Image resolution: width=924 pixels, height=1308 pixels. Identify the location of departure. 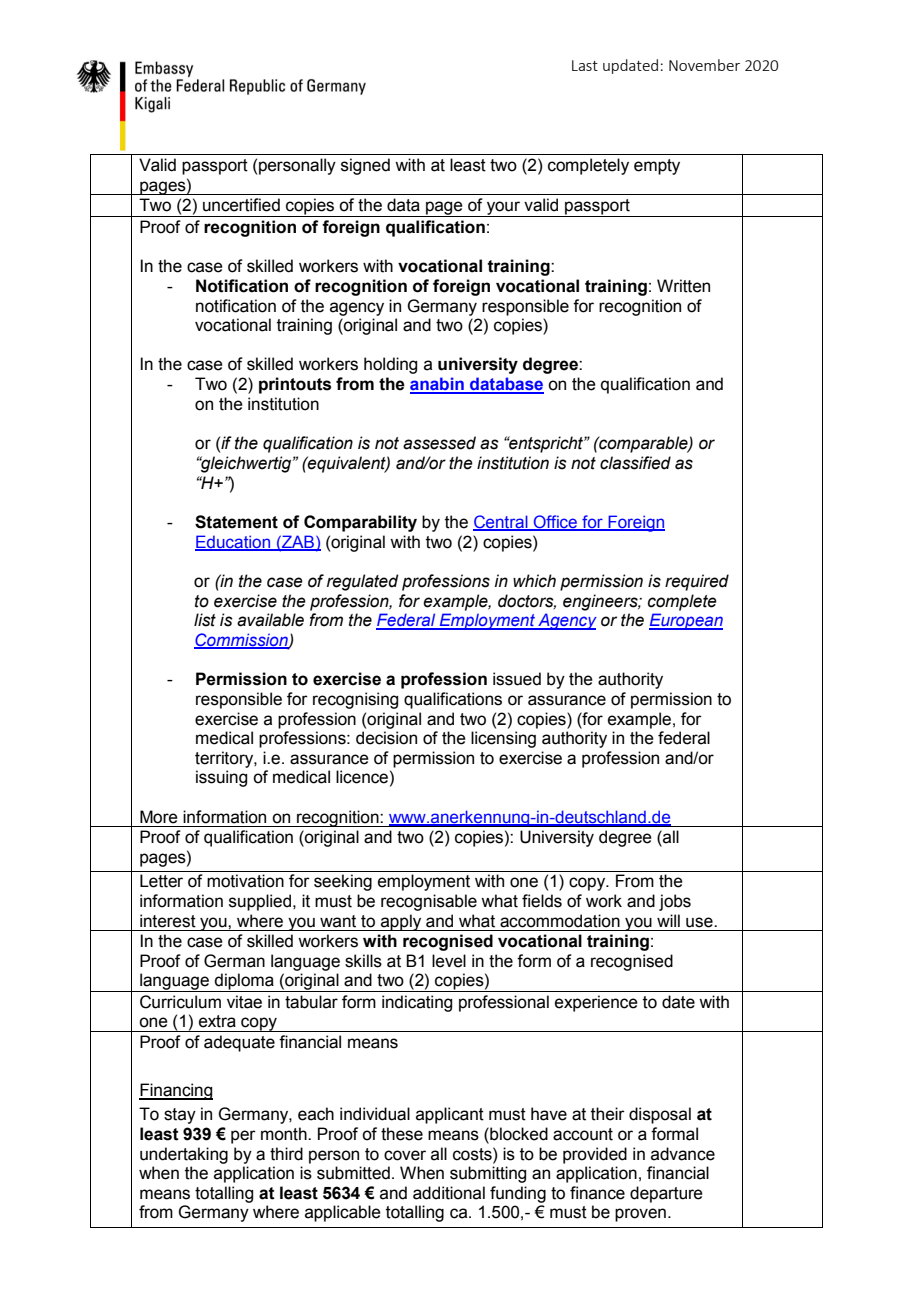
(666, 1194).
